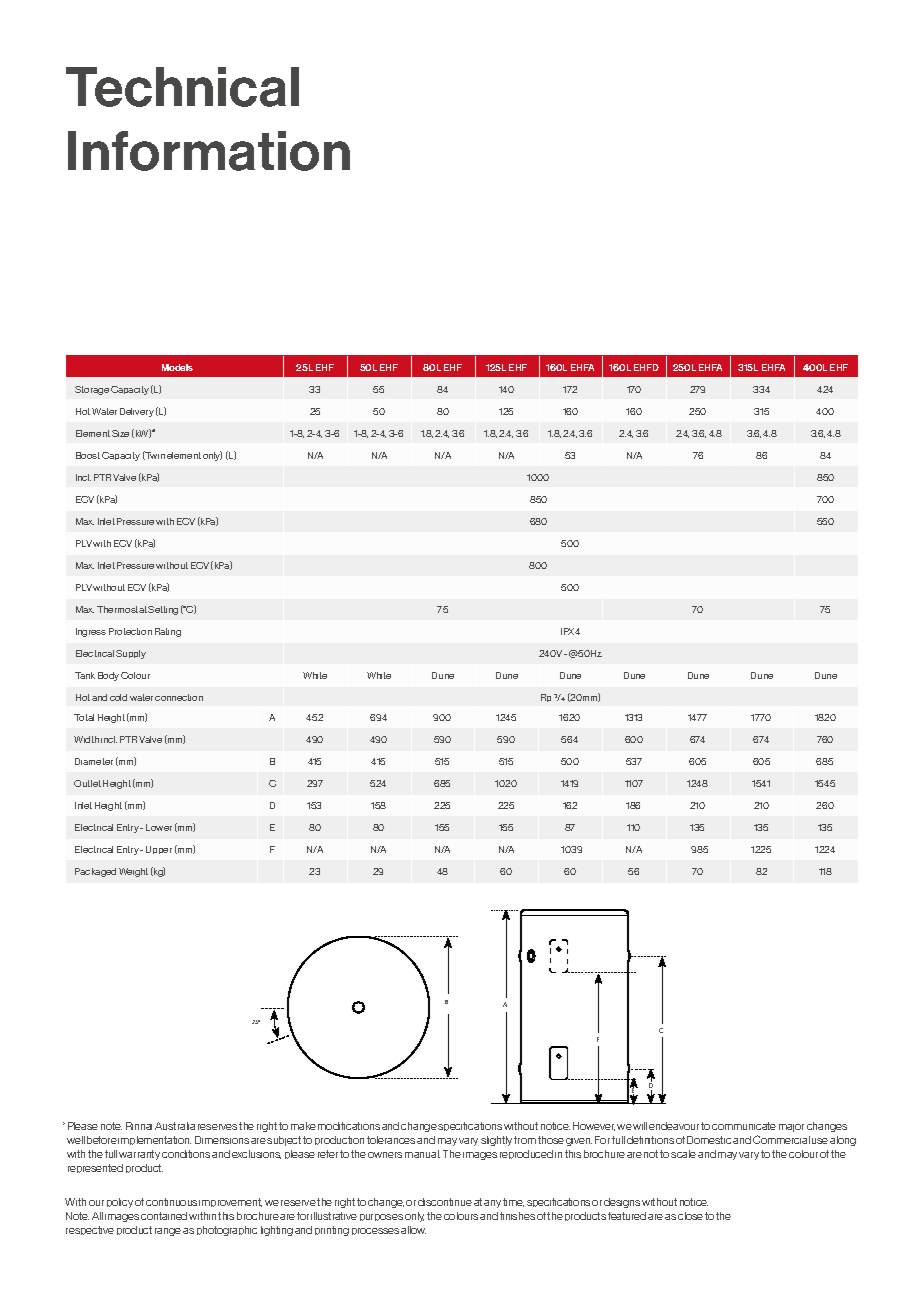 The width and height of the screenshot is (924, 1308). Describe the element at coordinates (92, 390) in the screenshot. I see `Storage` at that location.
